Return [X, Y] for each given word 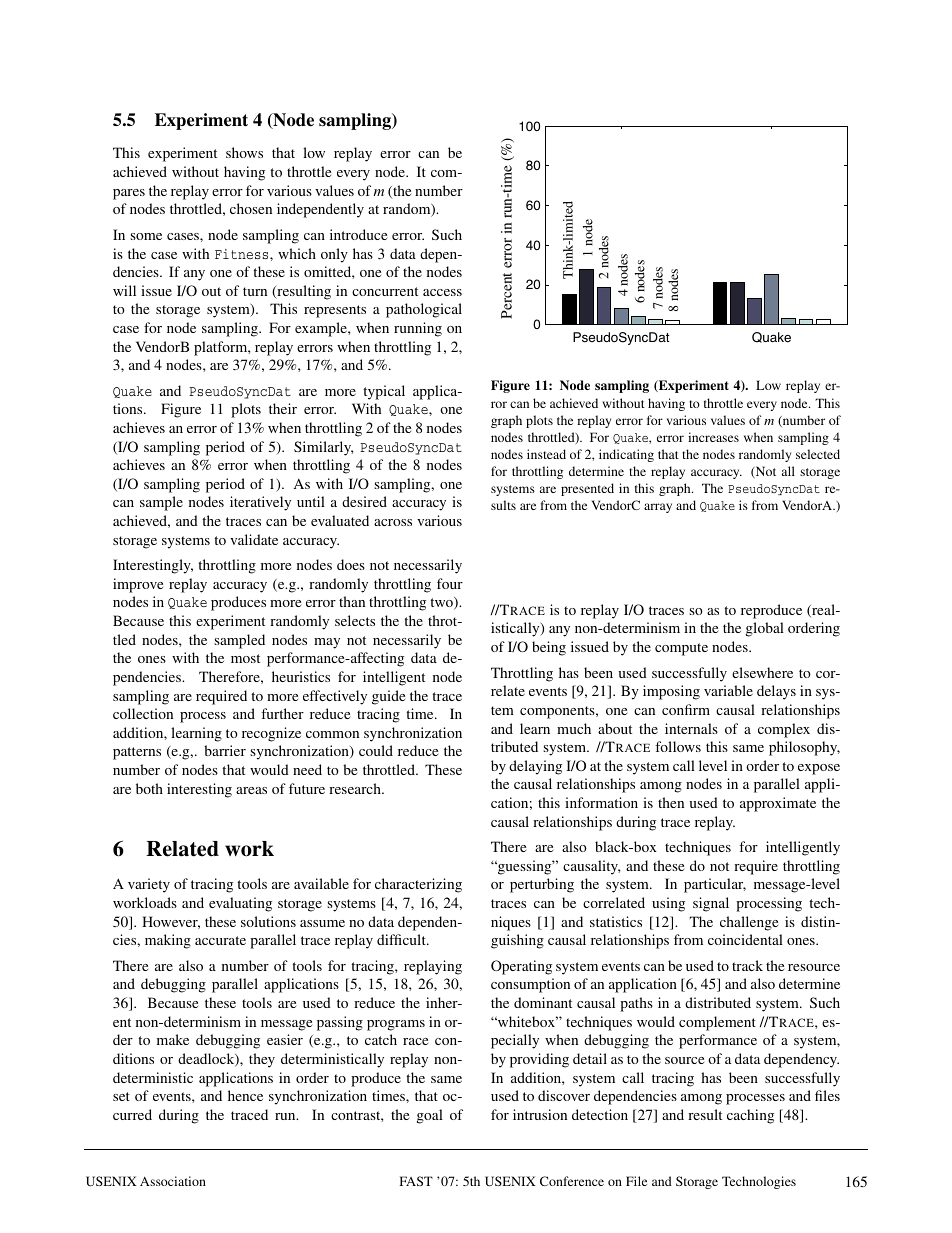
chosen [251, 208]
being [549, 648]
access [442, 292]
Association [173, 1181]
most [245, 658]
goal [430, 1116]
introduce [358, 234]
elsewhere [762, 672]
